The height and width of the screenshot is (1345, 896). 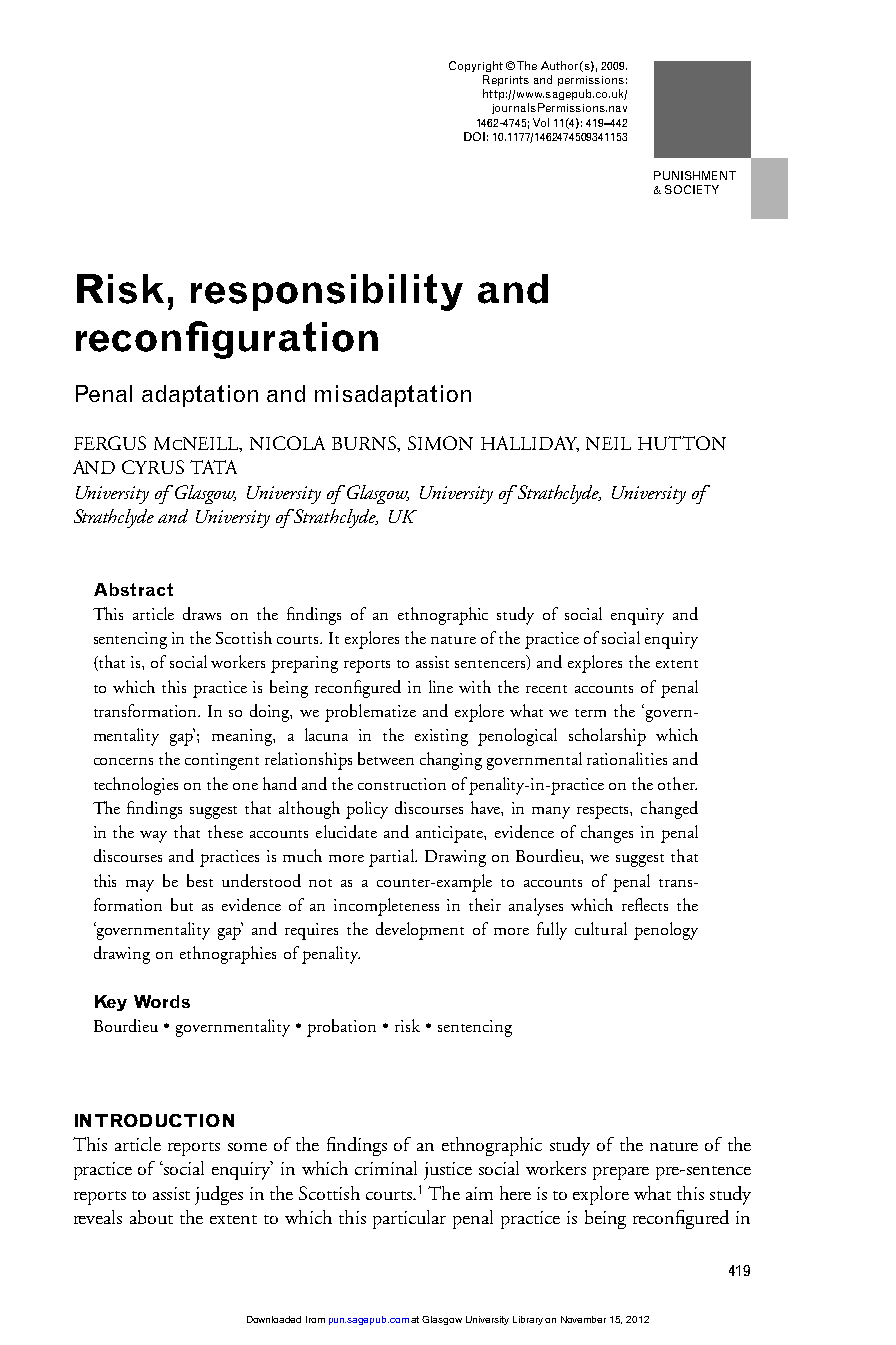 I want to click on construction, so click(x=402, y=784).
